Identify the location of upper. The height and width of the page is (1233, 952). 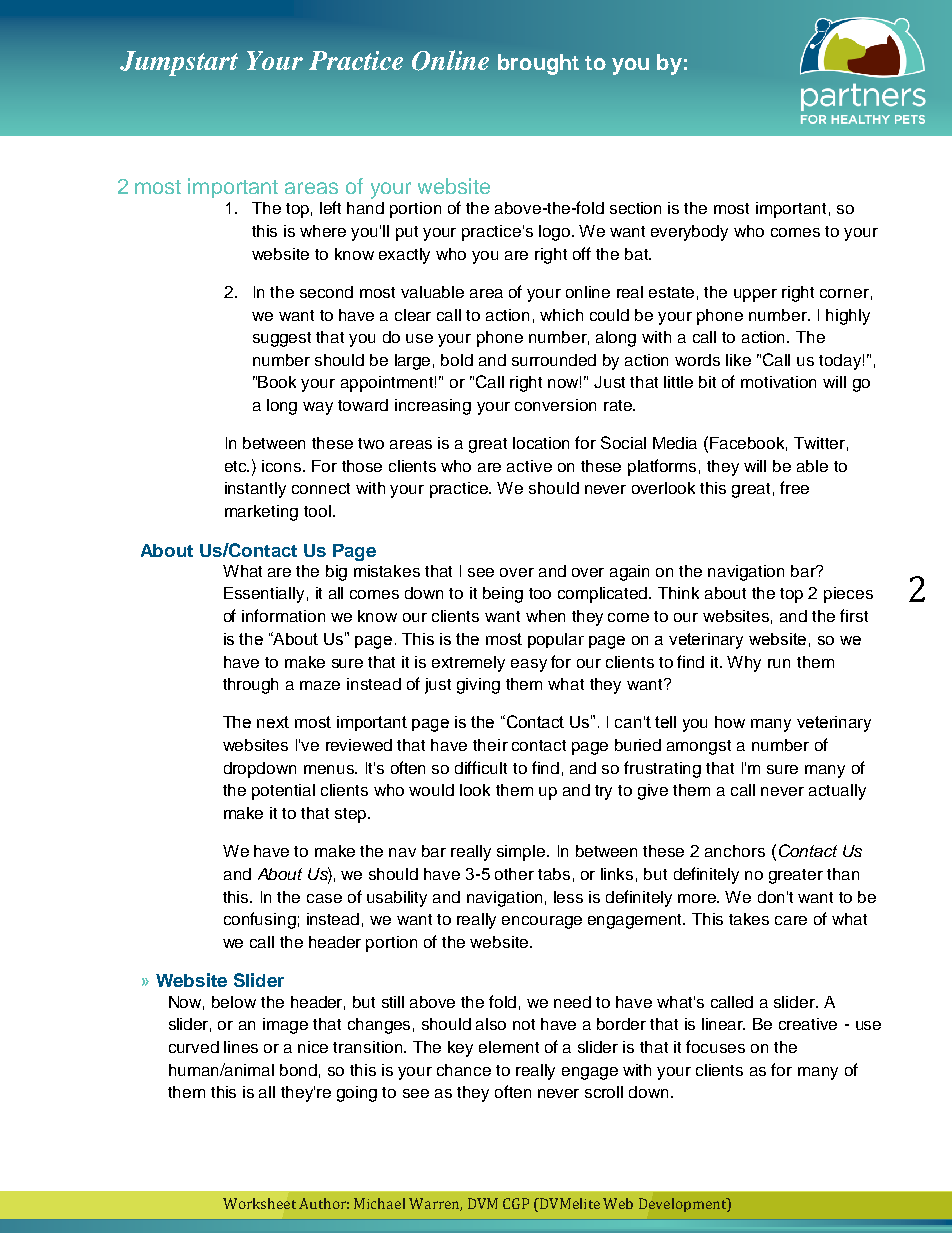
(755, 295).
